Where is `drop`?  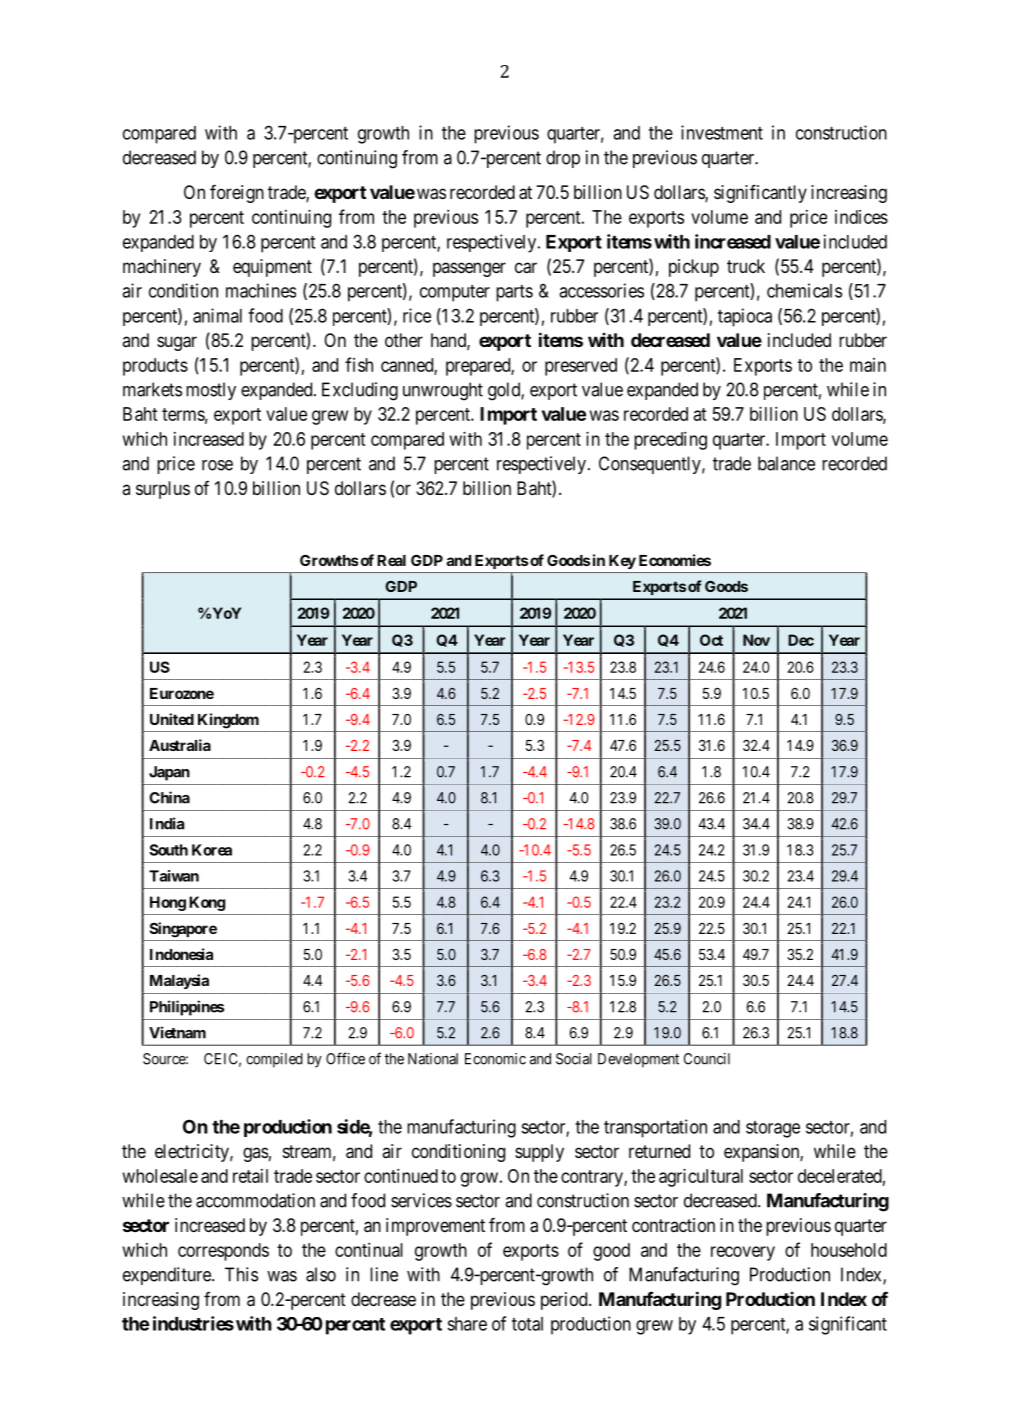
drop is located at coordinates (563, 159).
